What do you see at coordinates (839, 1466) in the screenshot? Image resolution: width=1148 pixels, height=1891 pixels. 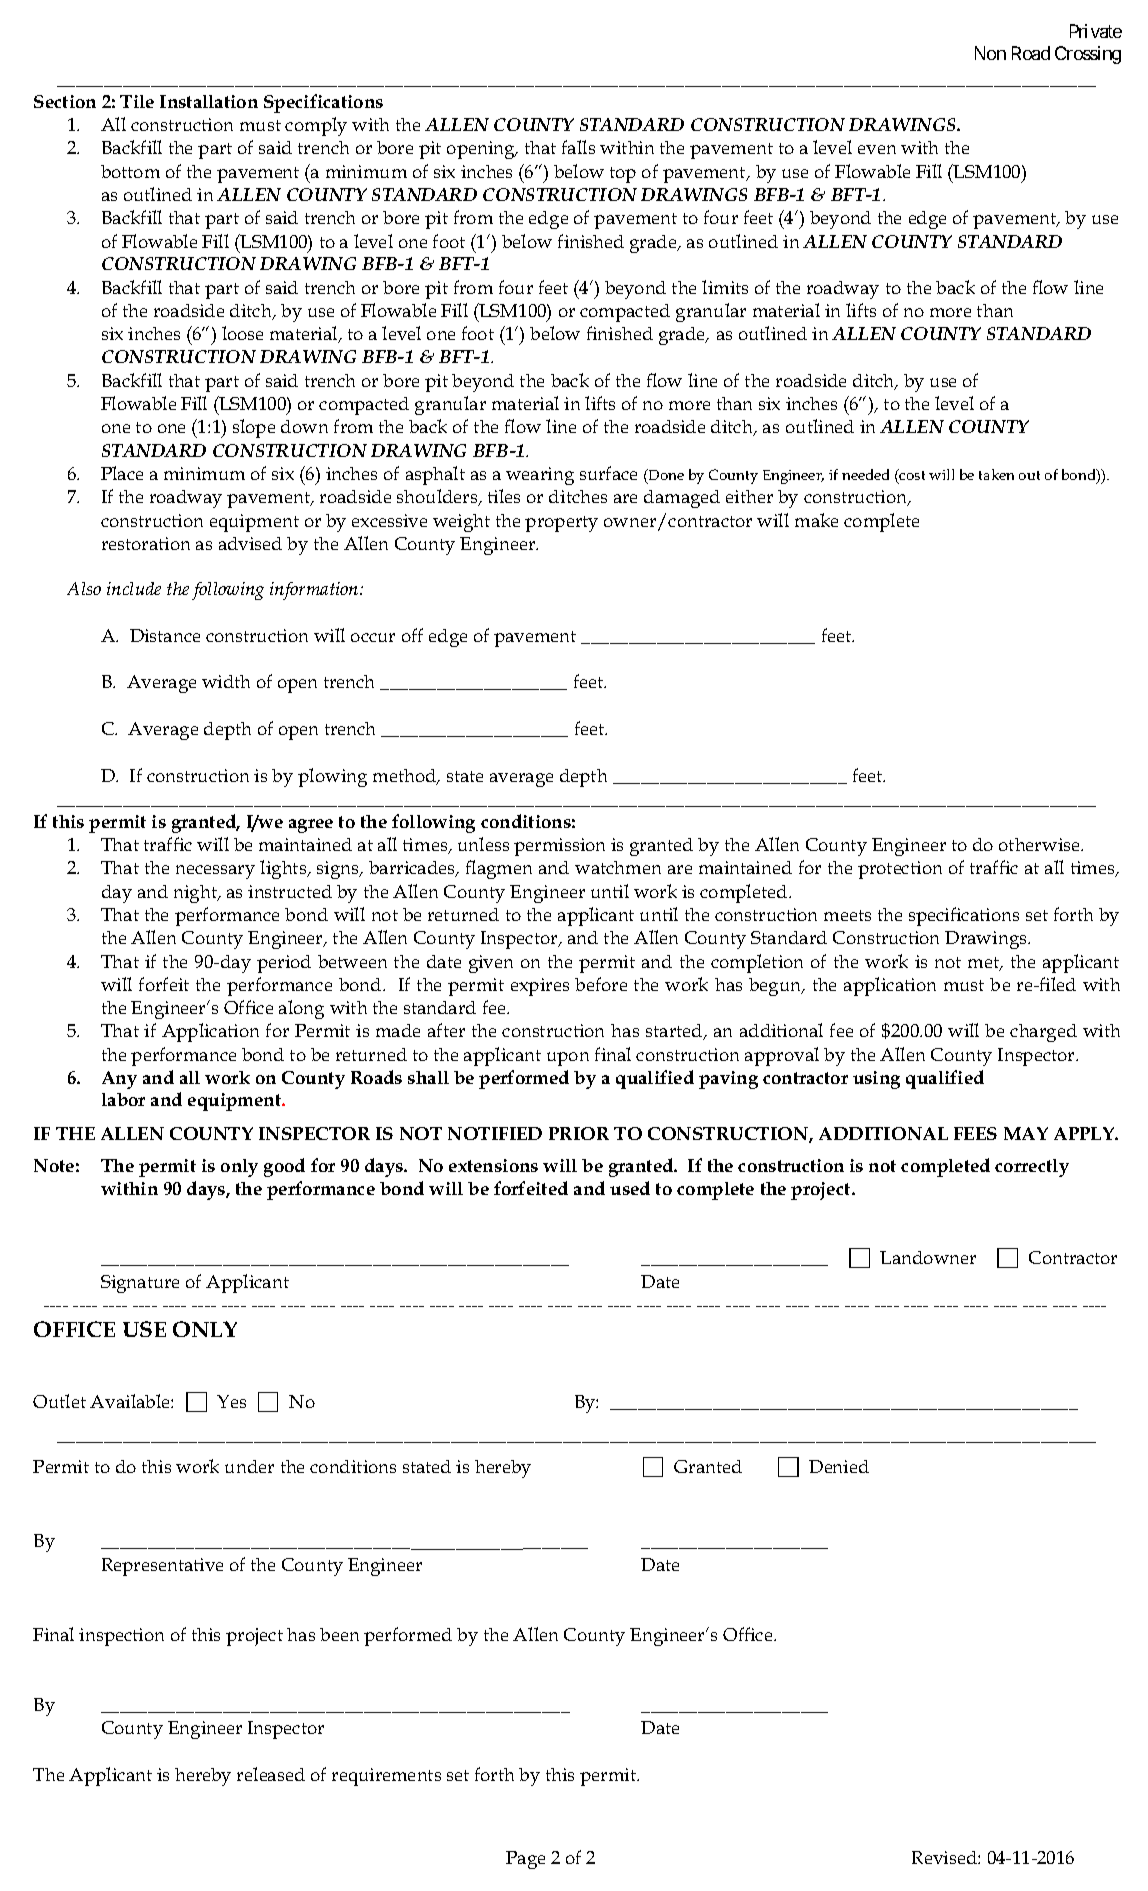 I see `Denied` at bounding box center [839, 1466].
